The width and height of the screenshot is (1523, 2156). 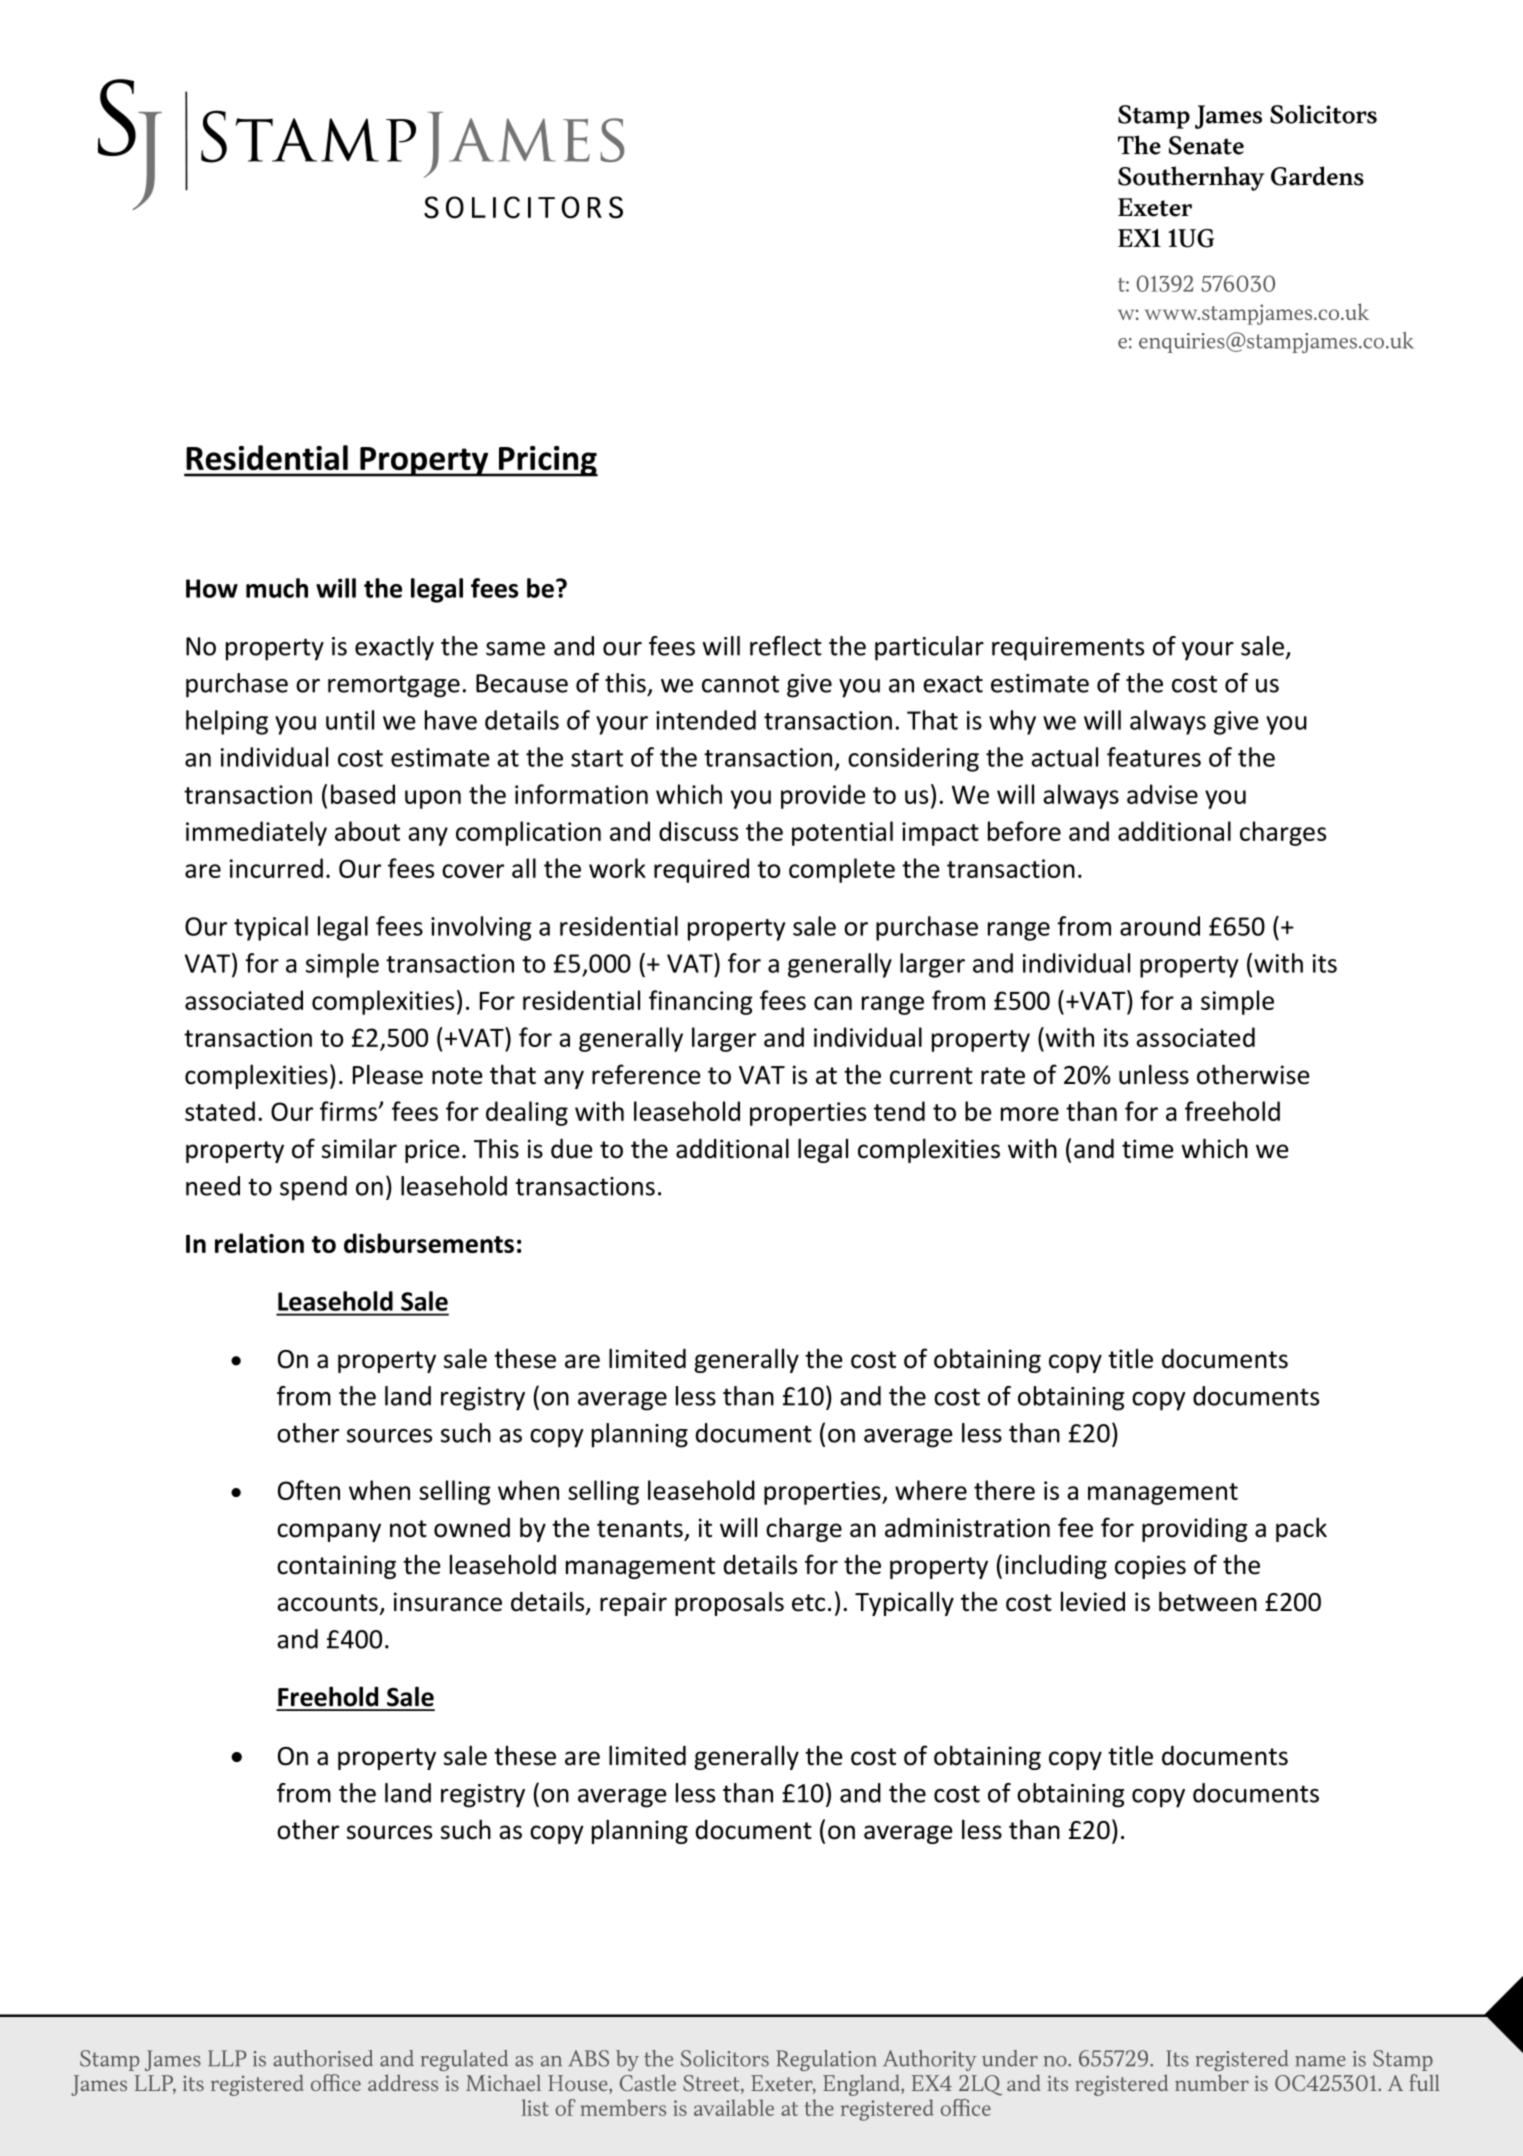 I want to click on due, so click(x=572, y=1149).
